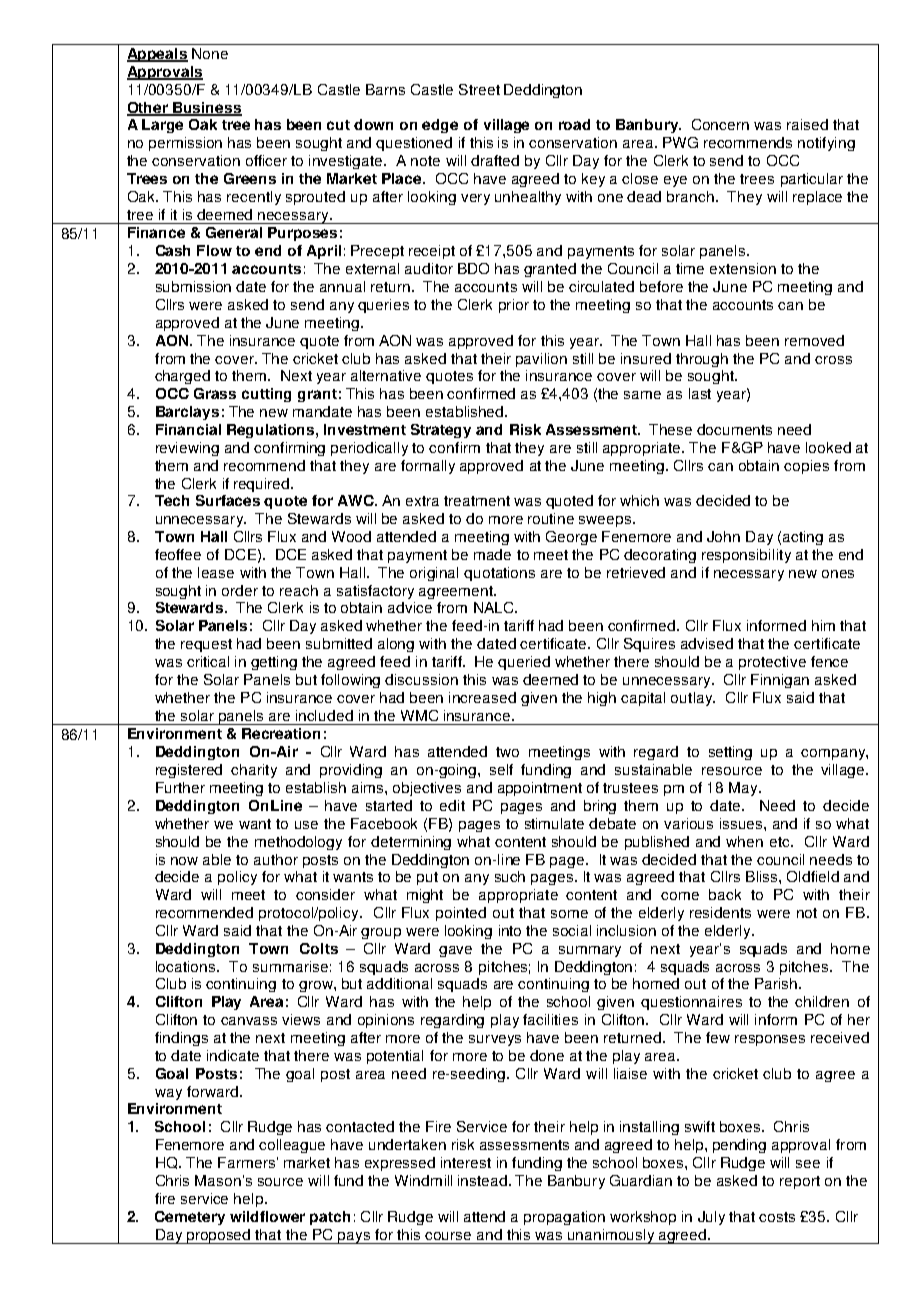 The width and height of the screenshot is (924, 1308). I want to click on through, so click(702, 360).
